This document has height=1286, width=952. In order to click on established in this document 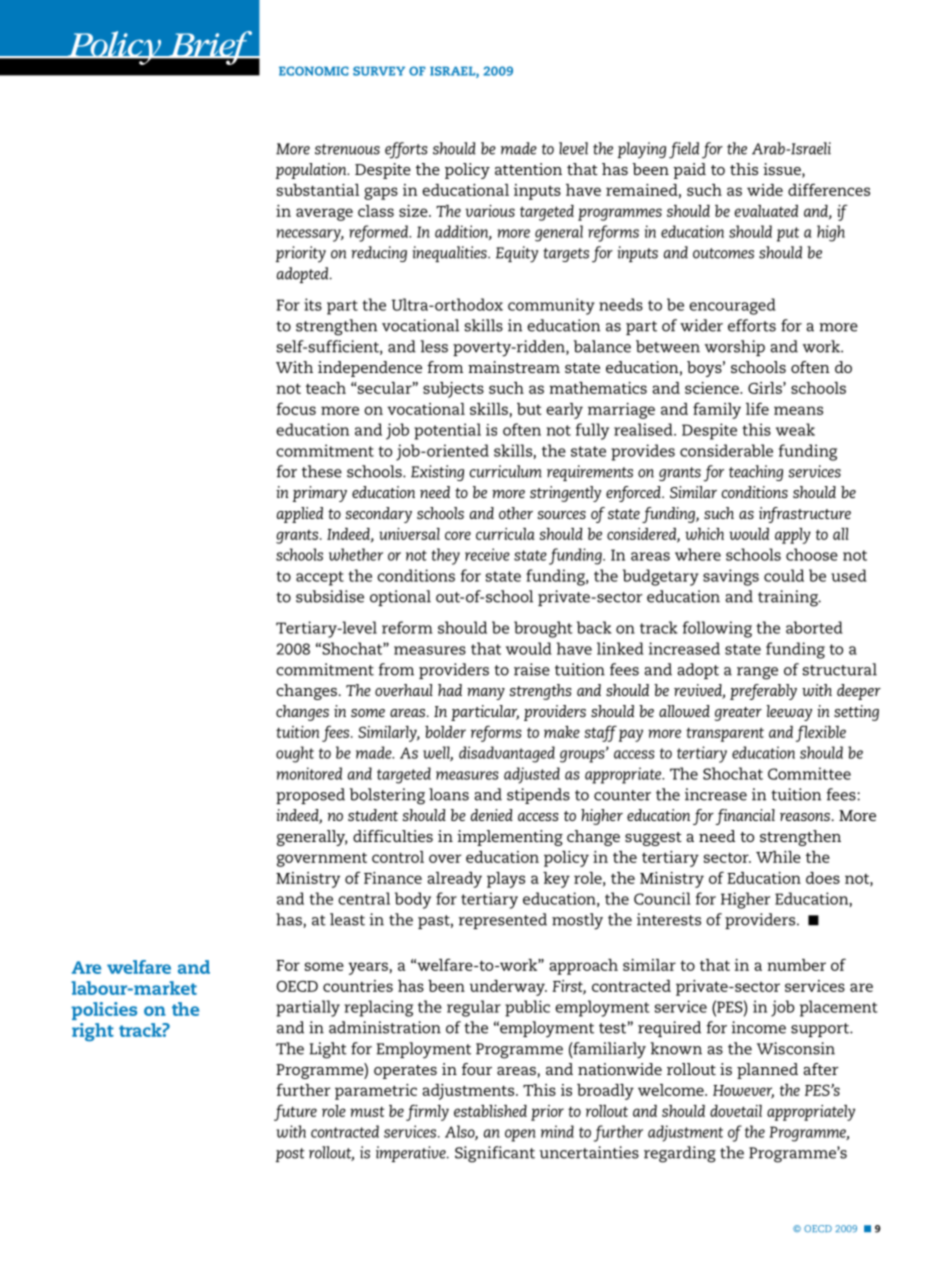, I will do `click(490, 1111)`.
